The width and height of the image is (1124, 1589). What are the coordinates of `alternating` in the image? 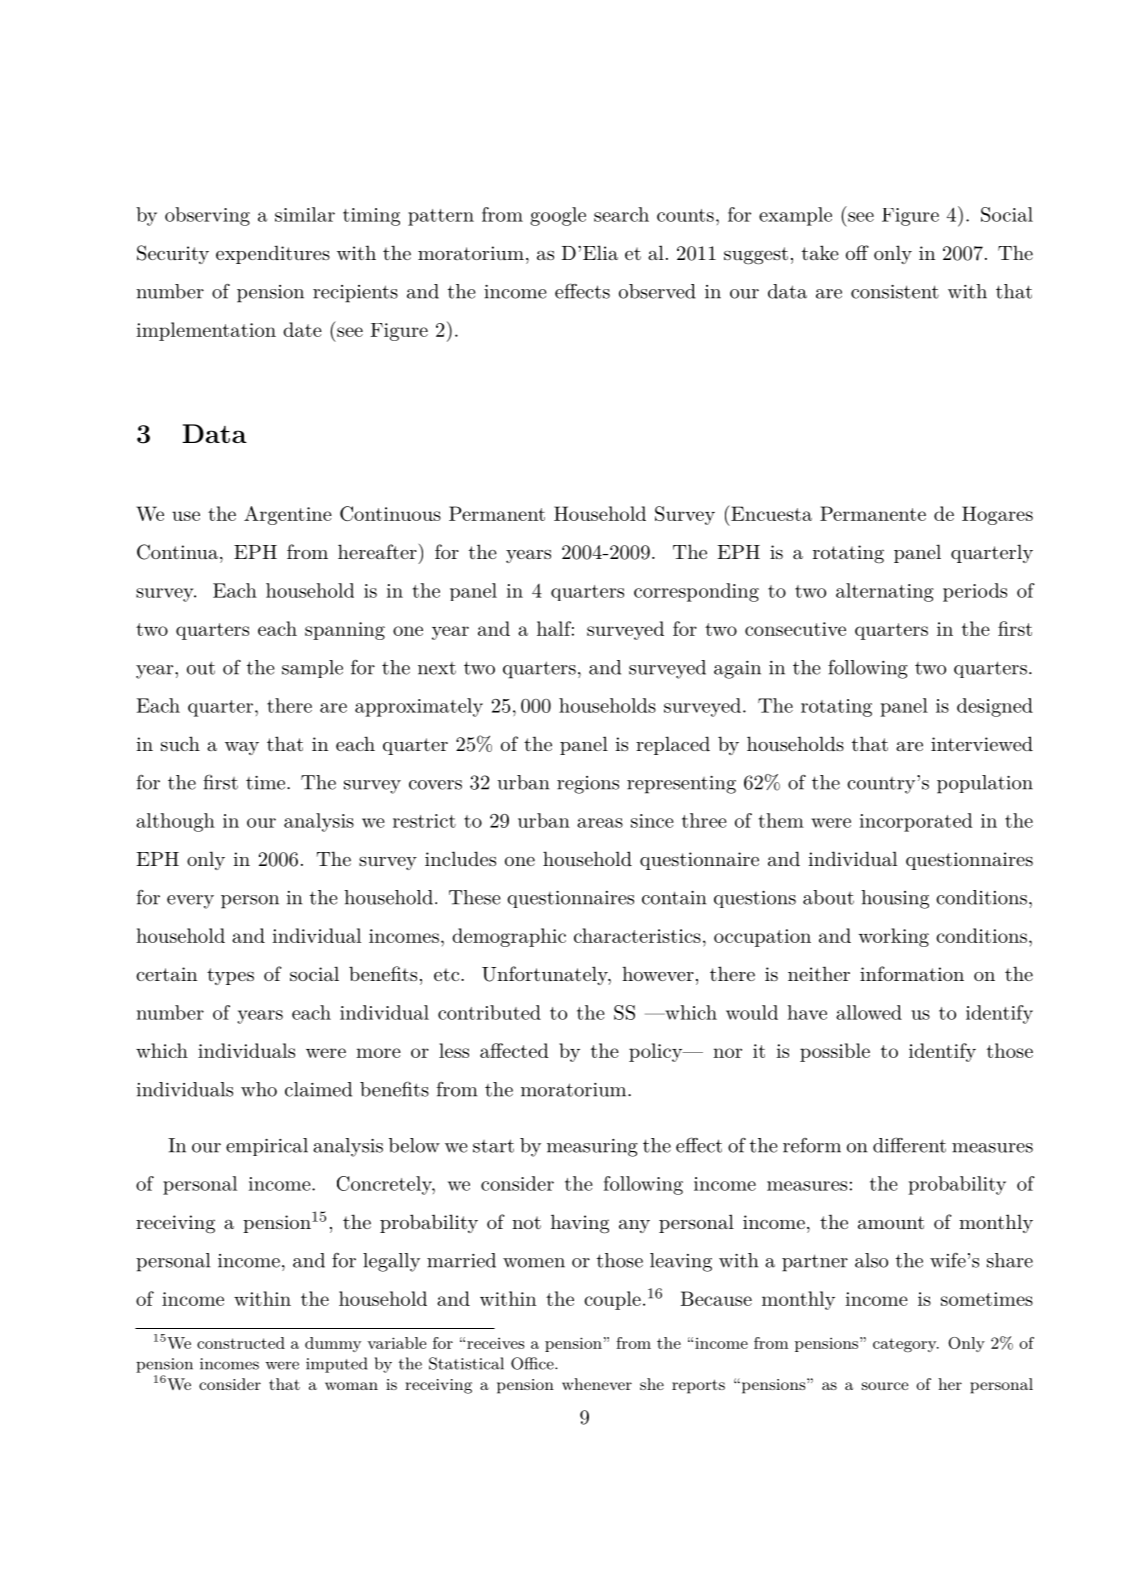 It's located at (885, 592).
